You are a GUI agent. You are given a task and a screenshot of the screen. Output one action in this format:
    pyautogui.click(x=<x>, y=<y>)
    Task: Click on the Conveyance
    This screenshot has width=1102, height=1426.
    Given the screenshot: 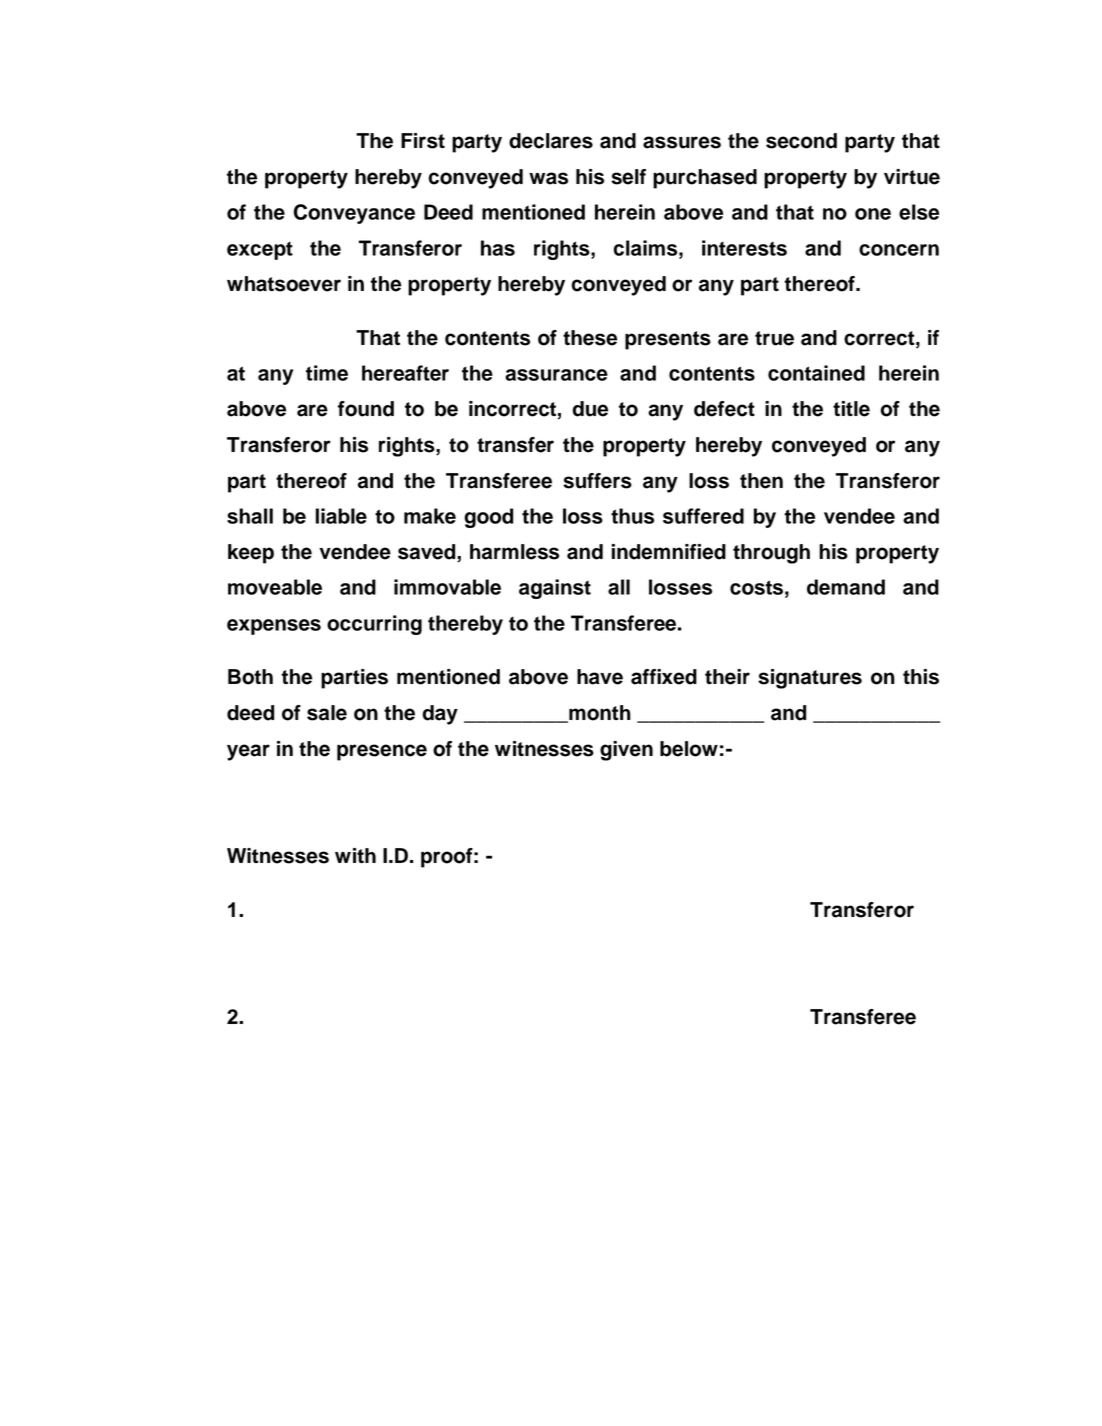 What is the action you would take?
    pyautogui.click(x=354, y=214)
